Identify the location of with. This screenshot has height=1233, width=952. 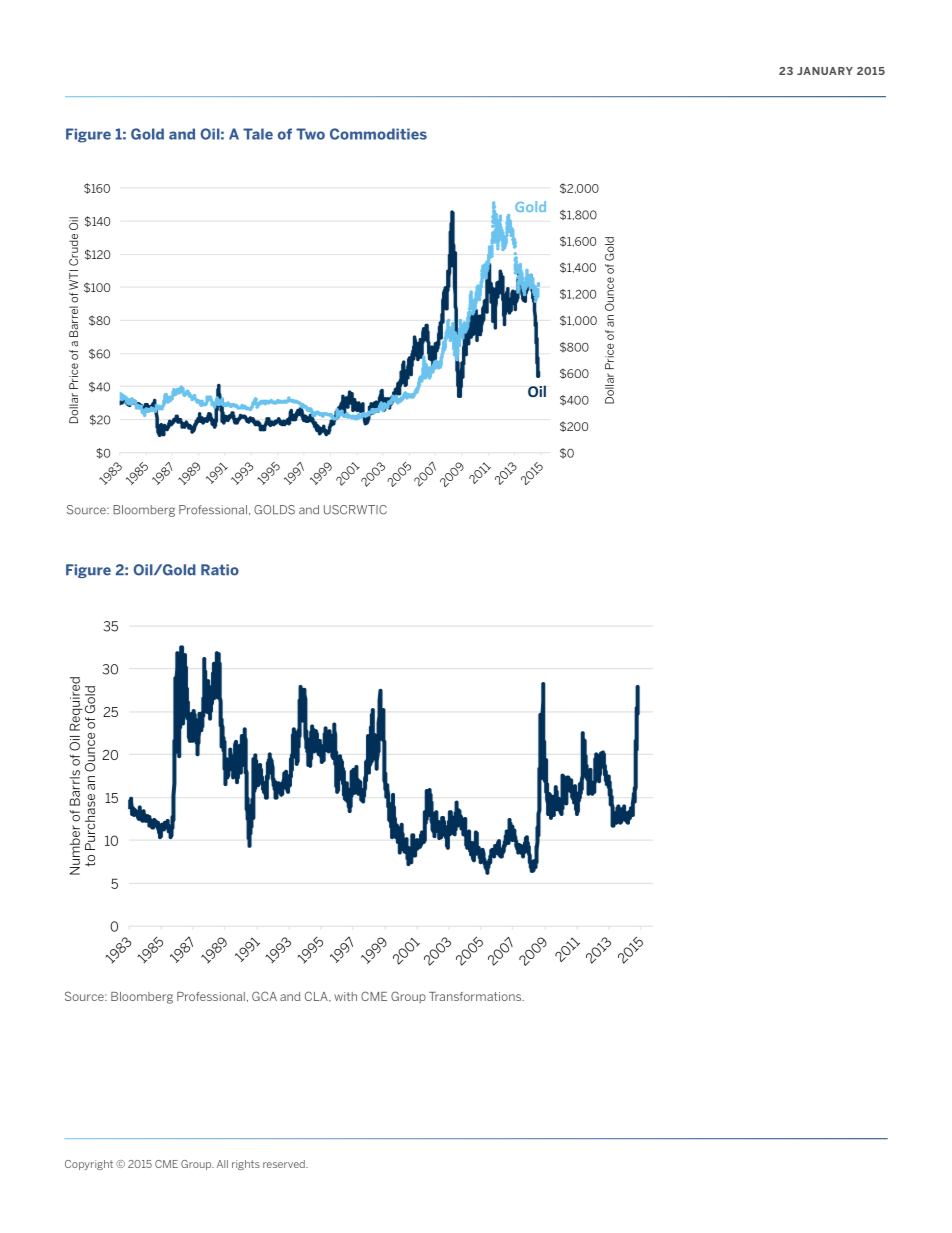
(345, 996).
